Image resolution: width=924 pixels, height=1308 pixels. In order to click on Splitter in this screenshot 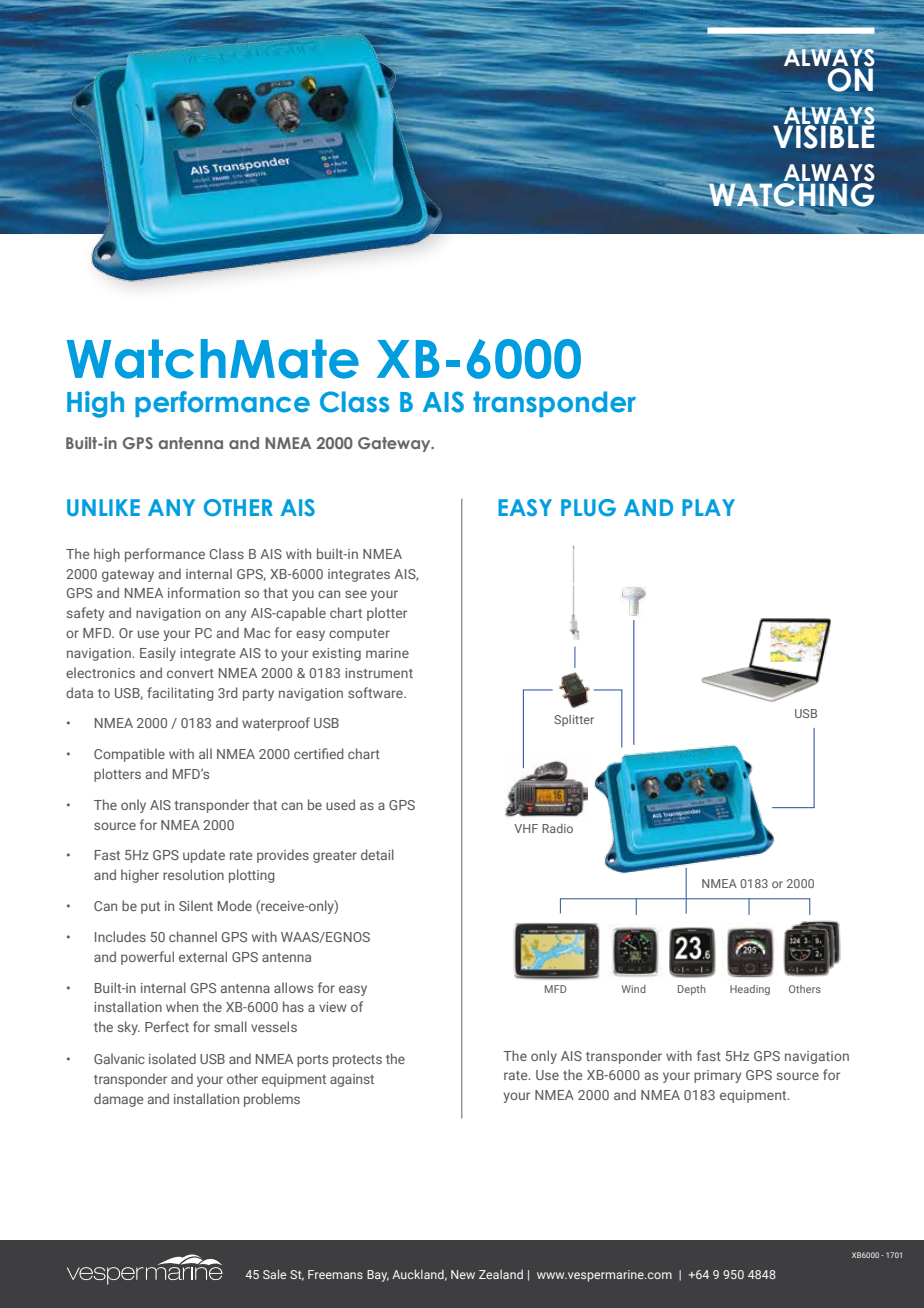, I will do `click(574, 721)`.
